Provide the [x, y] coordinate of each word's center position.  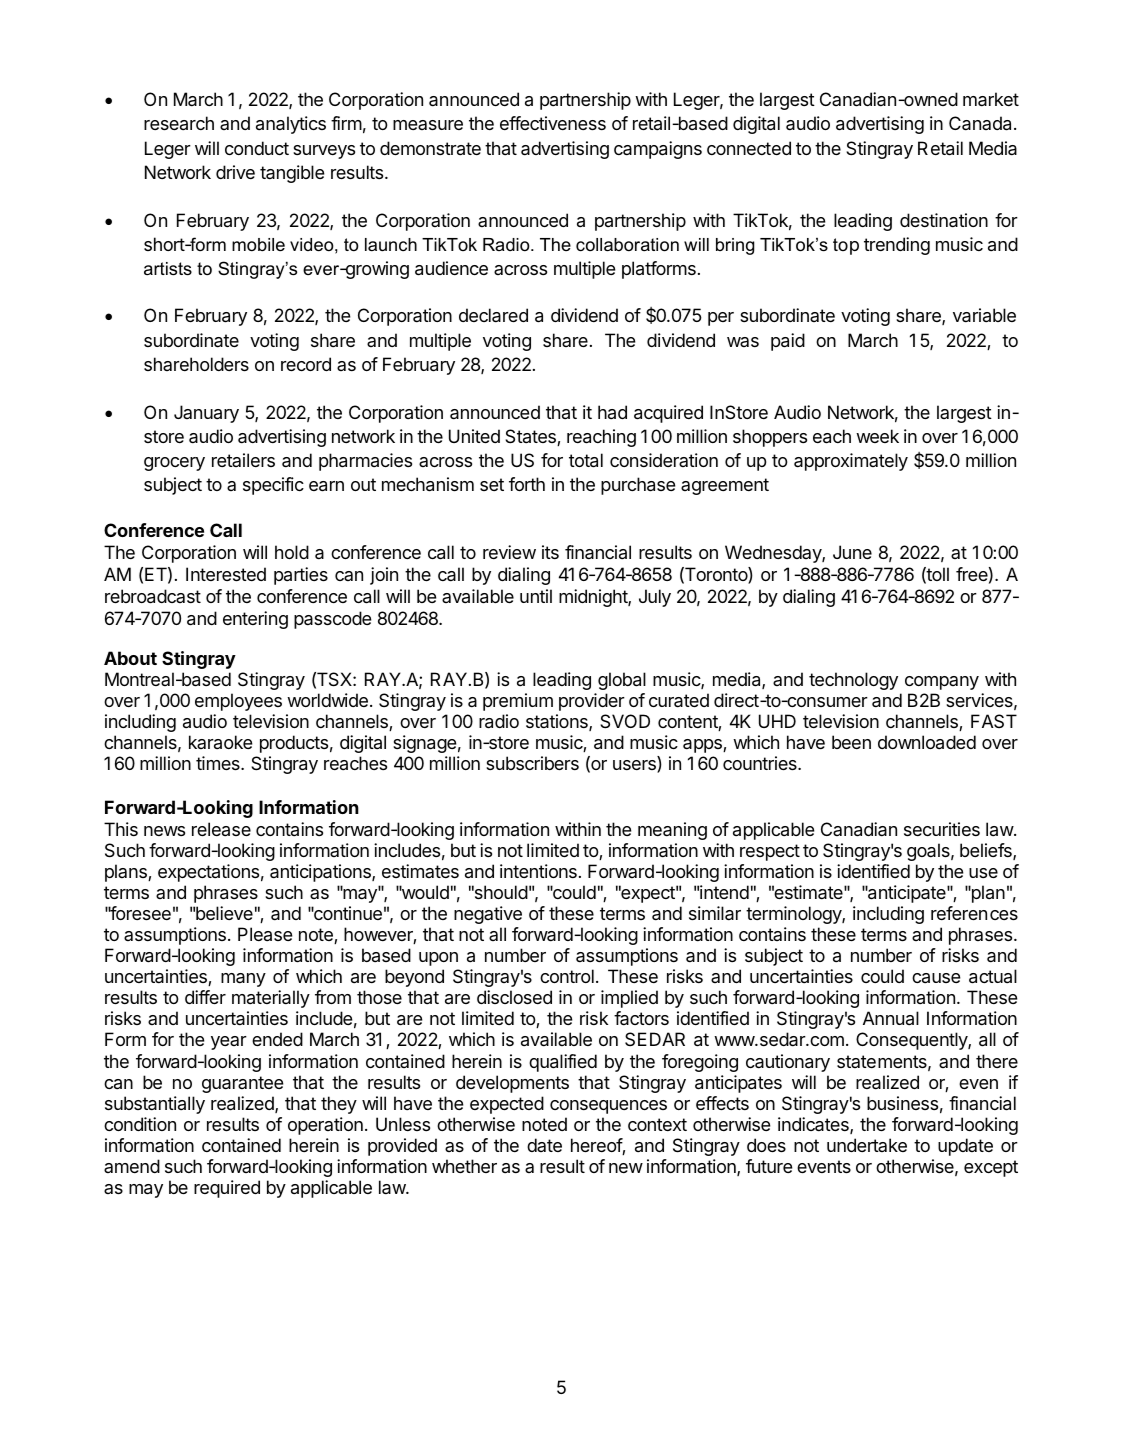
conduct [257, 148]
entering [255, 620]
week [877, 436]
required [227, 1189]
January [206, 414]
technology [853, 681]
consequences [608, 1107]
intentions [538, 871]
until [536, 596]
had [612, 412]
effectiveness [553, 123]
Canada [982, 123]
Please [265, 934]
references [974, 913]
